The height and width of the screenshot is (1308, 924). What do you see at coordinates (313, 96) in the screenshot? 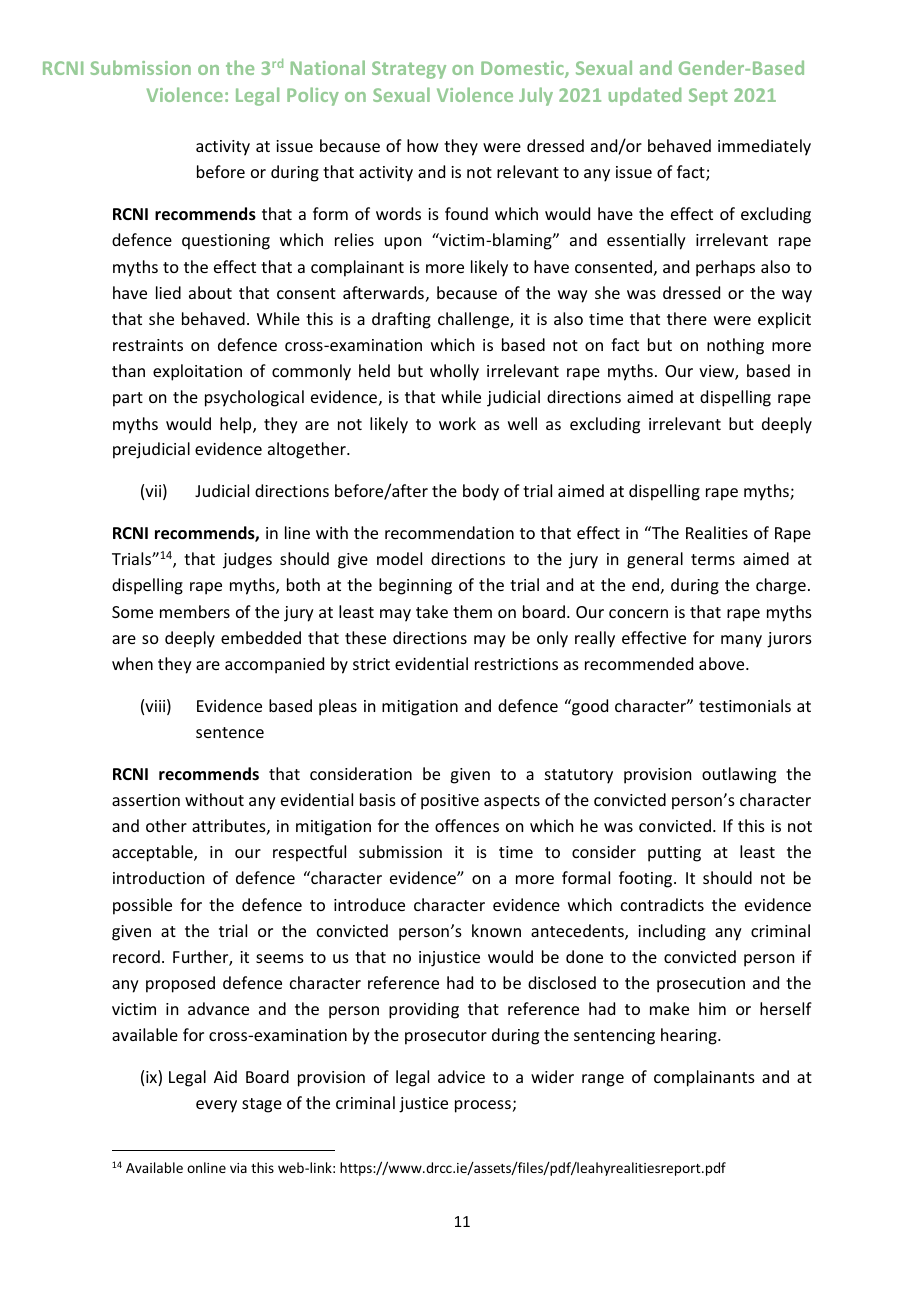
I see `Policy` at bounding box center [313, 96].
